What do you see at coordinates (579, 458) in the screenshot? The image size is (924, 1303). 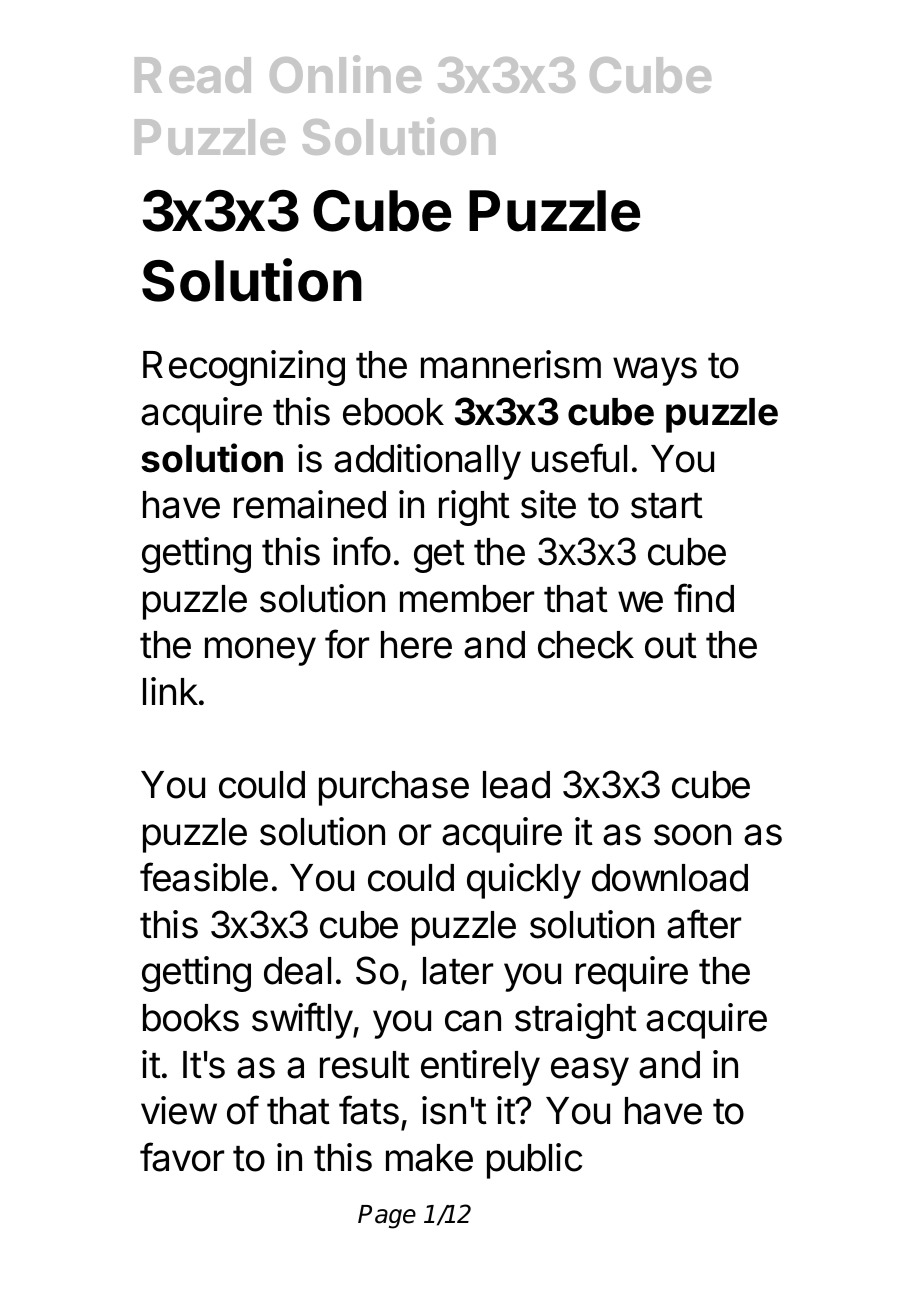 I see `useful` at bounding box center [579, 458].
